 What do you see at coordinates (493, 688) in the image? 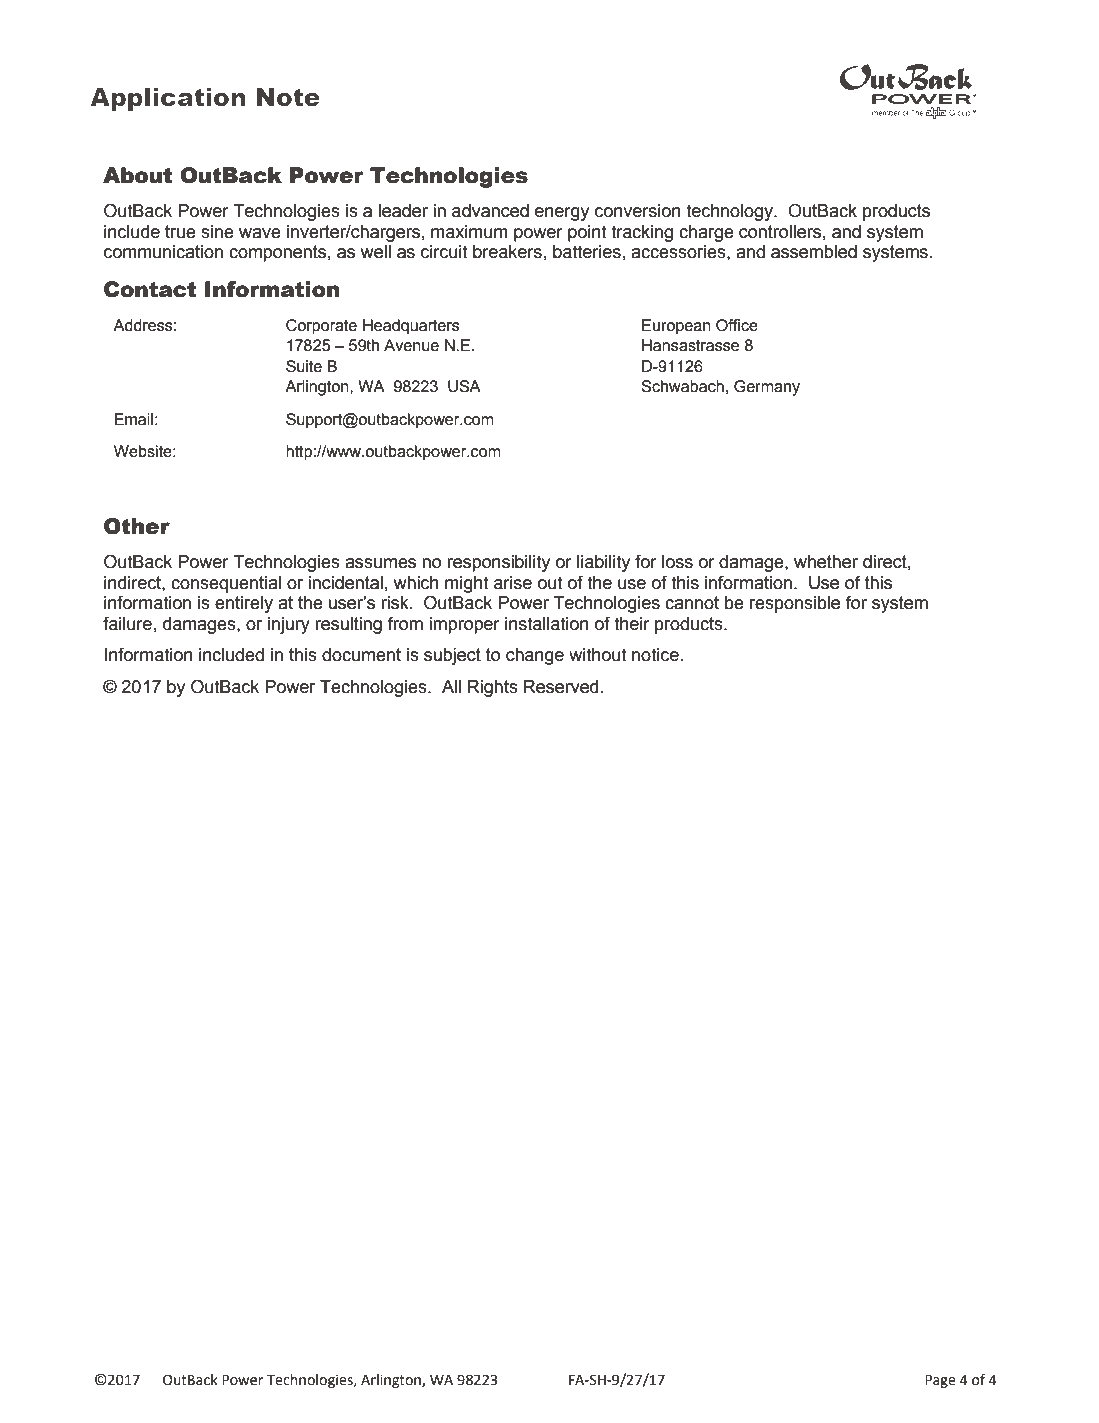
I see `Rights` at bounding box center [493, 688].
